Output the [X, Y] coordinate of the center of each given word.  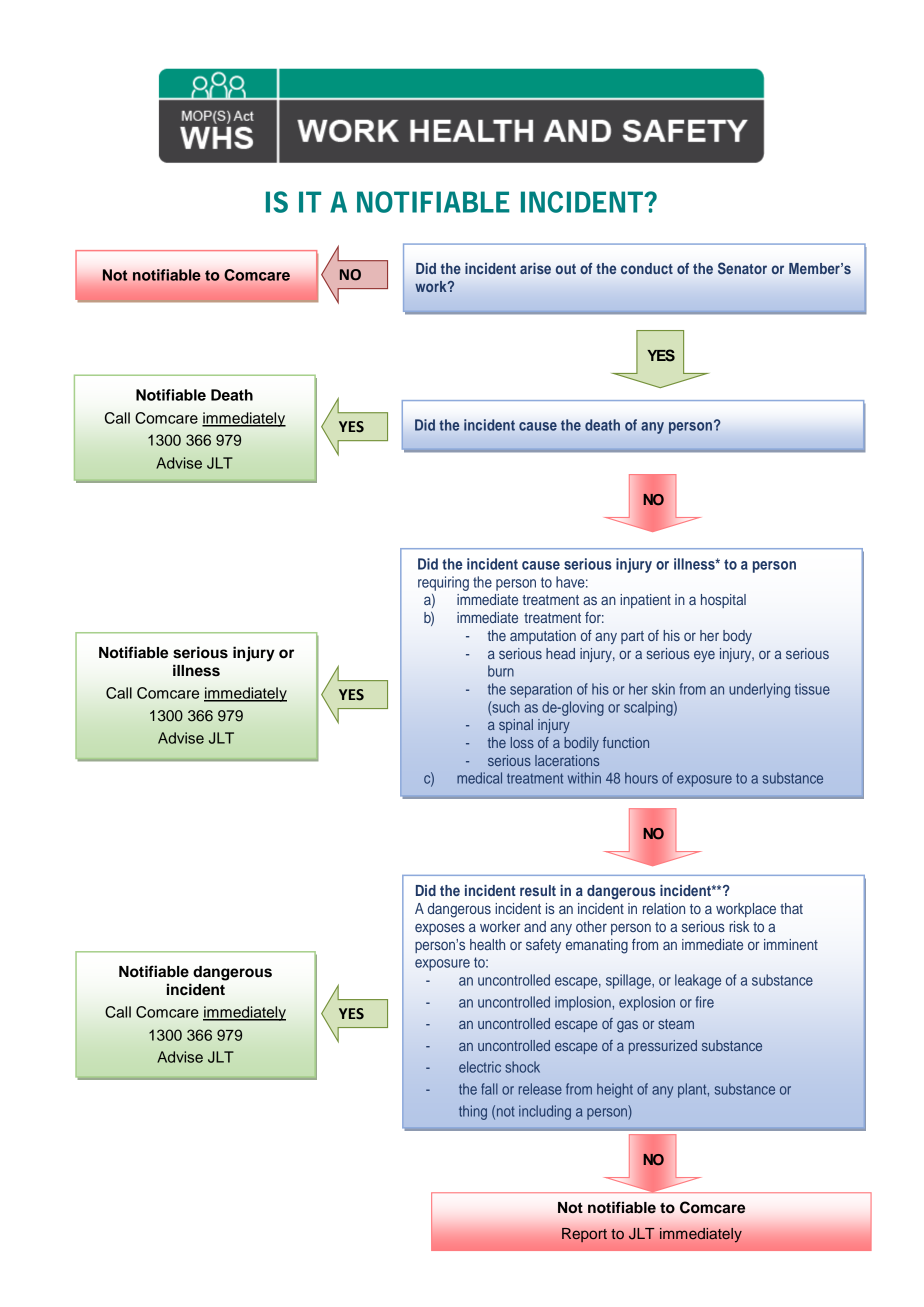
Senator [742, 268]
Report [584, 1235]
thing [473, 1112]
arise [535, 268]
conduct [647, 268]
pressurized [663, 1047]
